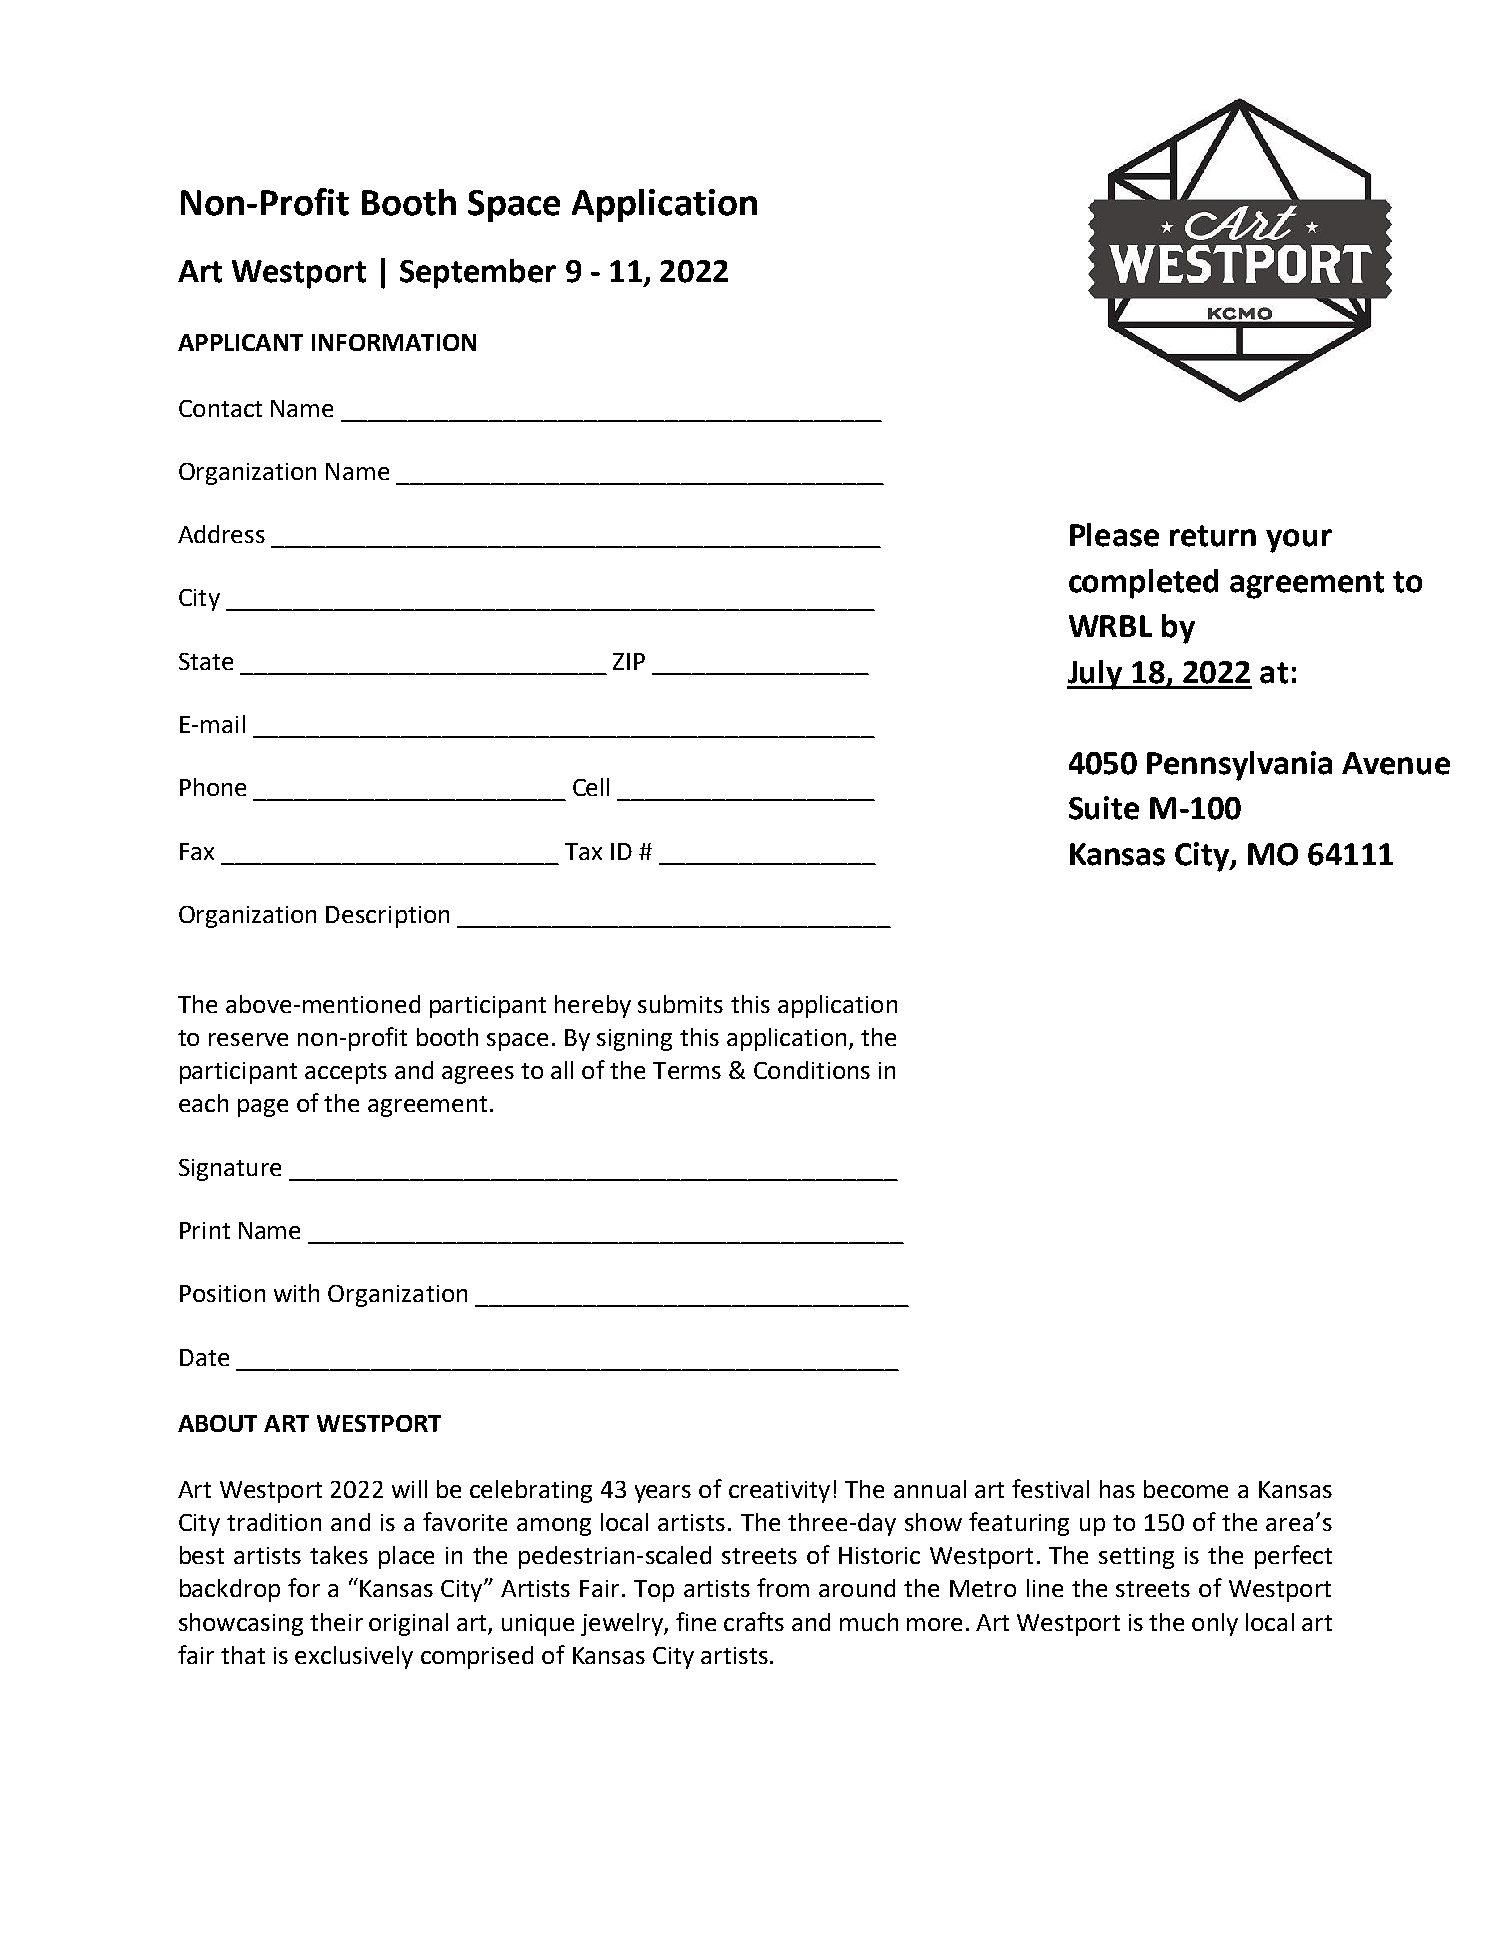  I want to click on only, so click(1215, 1624).
